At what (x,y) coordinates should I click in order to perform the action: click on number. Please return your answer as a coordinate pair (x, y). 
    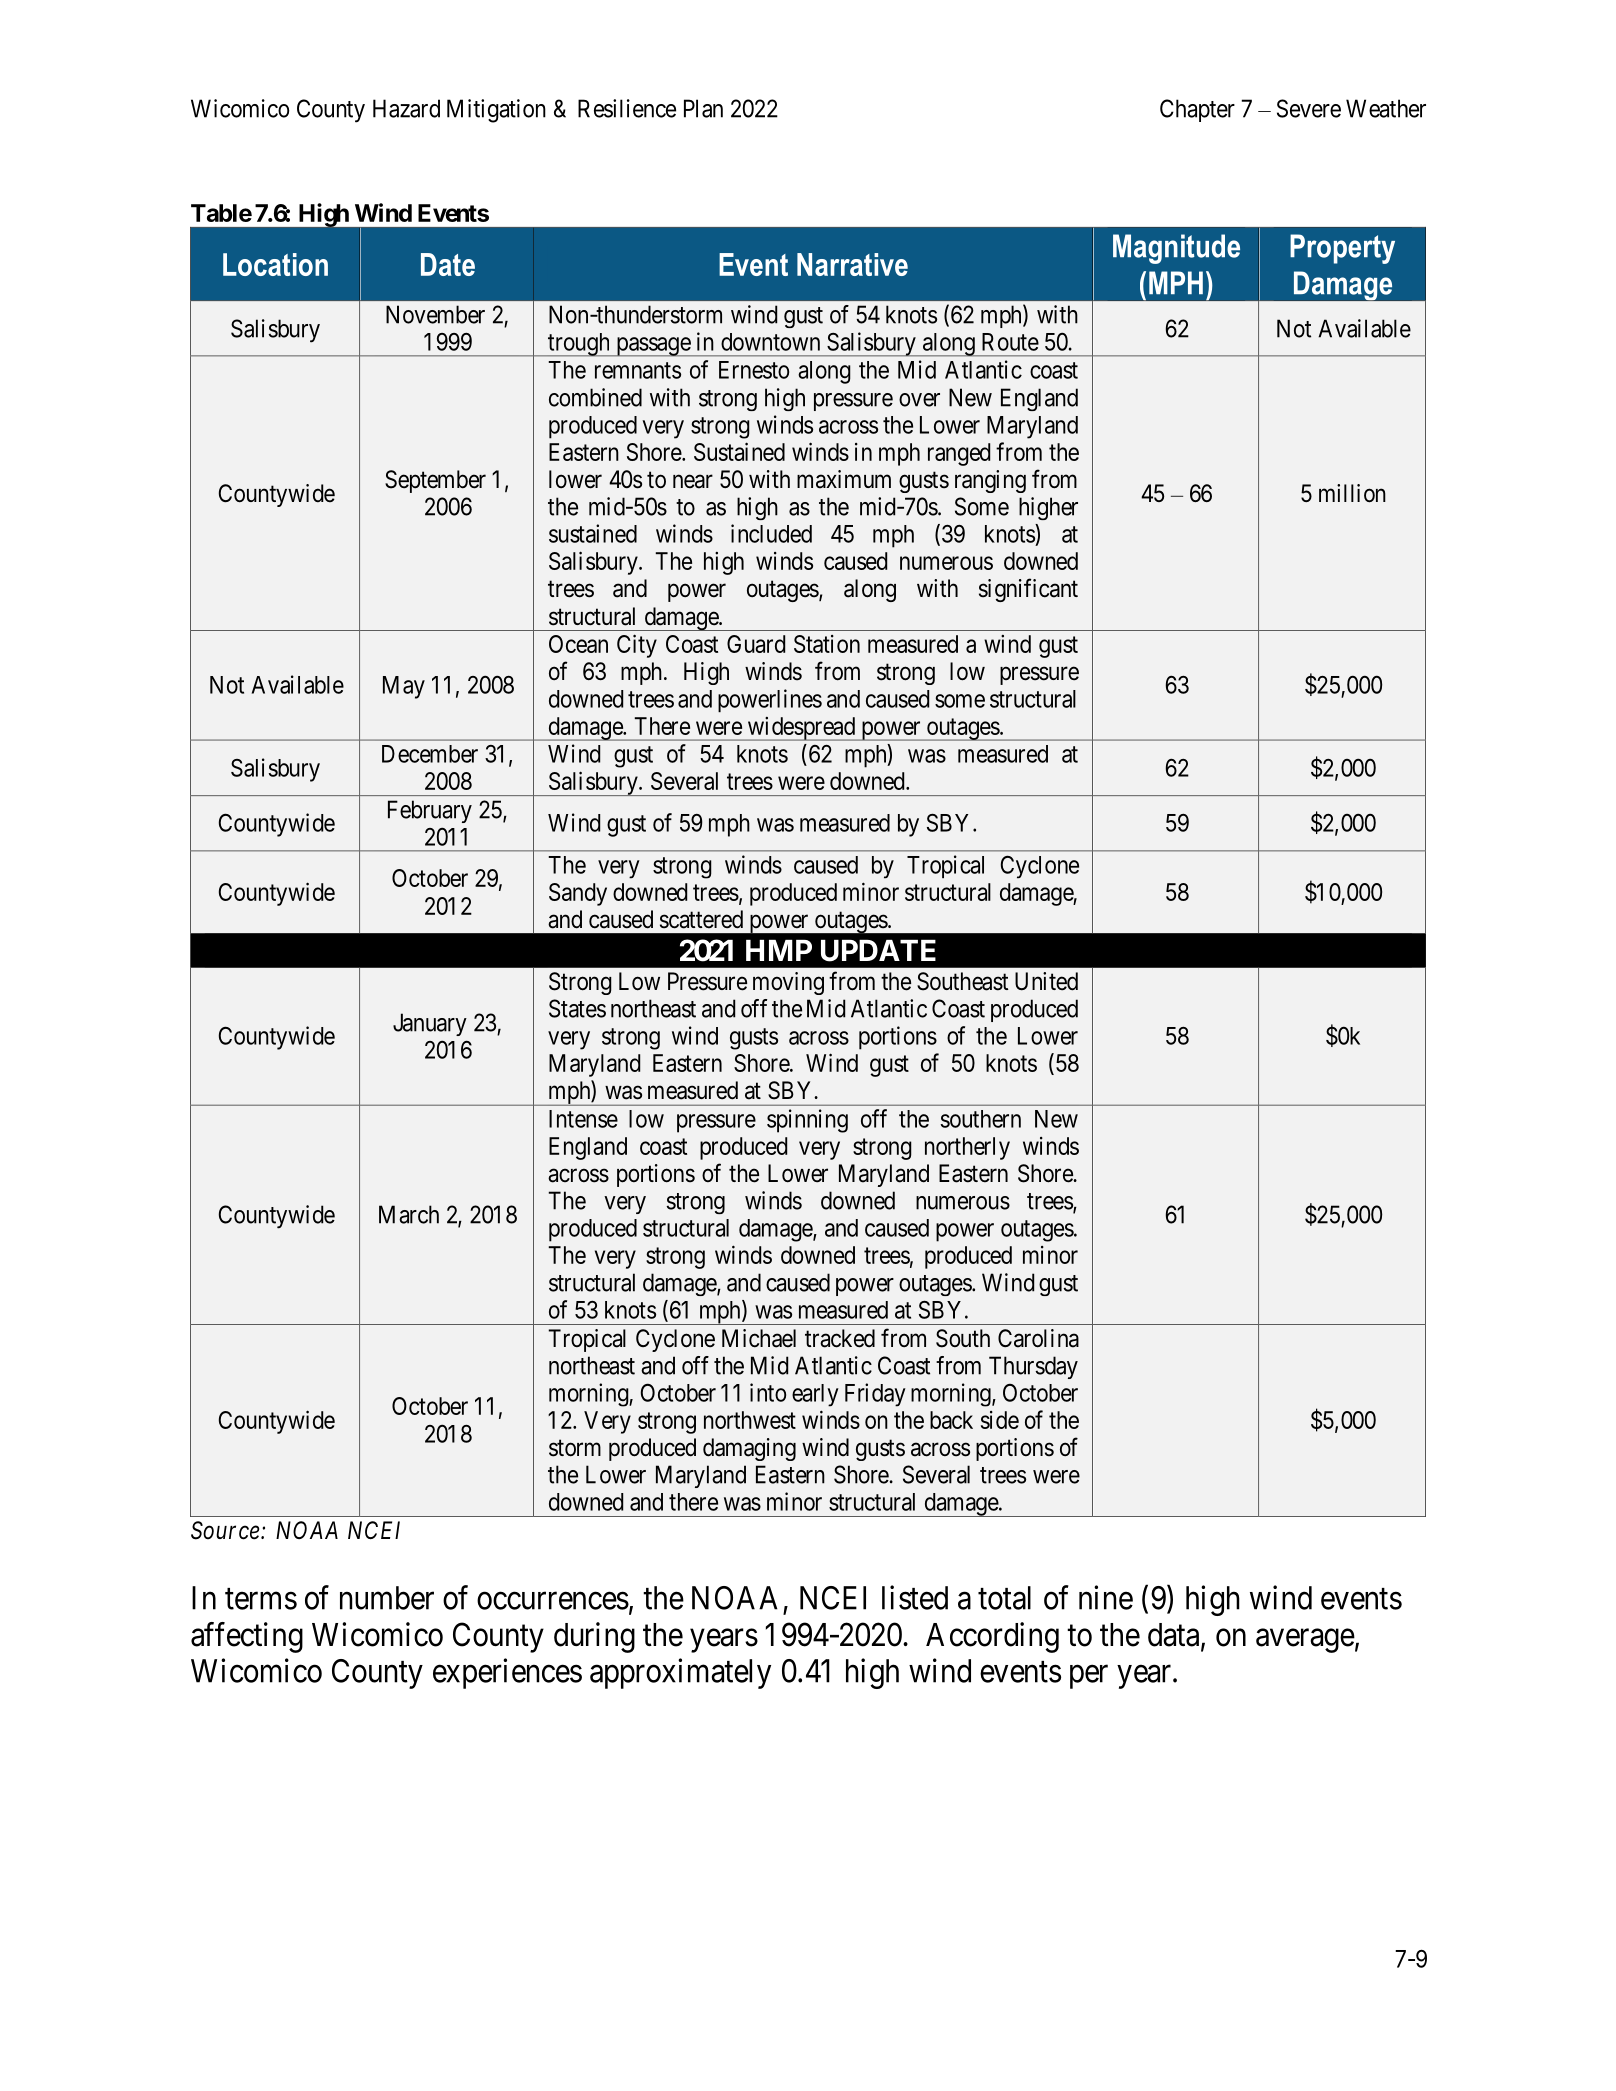
    Looking at the image, I should click on (387, 1598).
